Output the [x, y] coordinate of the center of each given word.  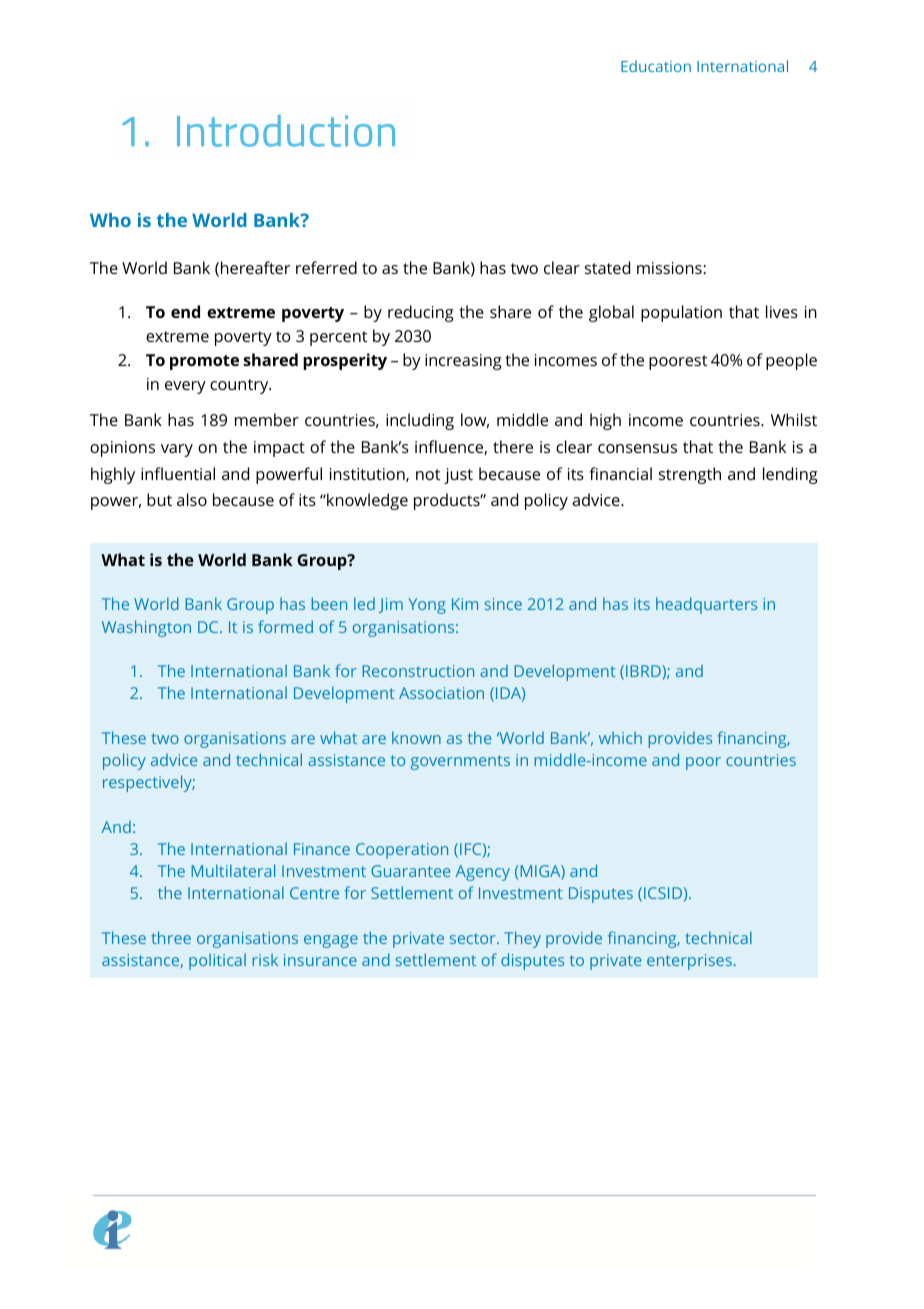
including [420, 421]
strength [690, 475]
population [681, 313]
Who [110, 220]
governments [460, 762]
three [171, 937]
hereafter [255, 267]
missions [670, 268]
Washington [146, 628]
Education [656, 66]
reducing [421, 313]
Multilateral [233, 870]
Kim [465, 604]
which [620, 738]
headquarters [706, 605]
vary [177, 450]
